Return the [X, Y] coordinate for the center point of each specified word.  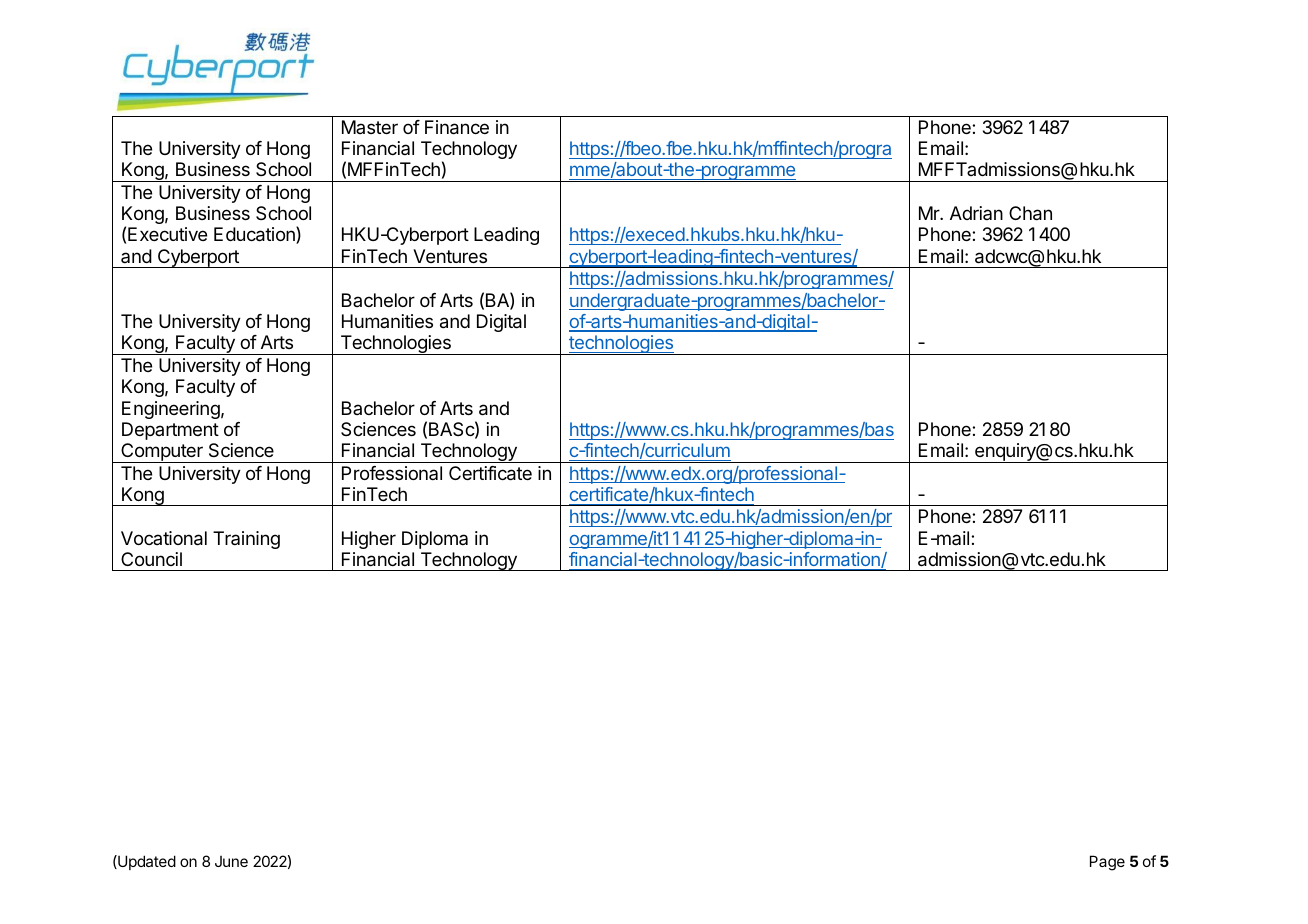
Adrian [976, 213]
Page [1107, 863]
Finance [457, 127]
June [231, 861]
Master [370, 127]
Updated [146, 862]
